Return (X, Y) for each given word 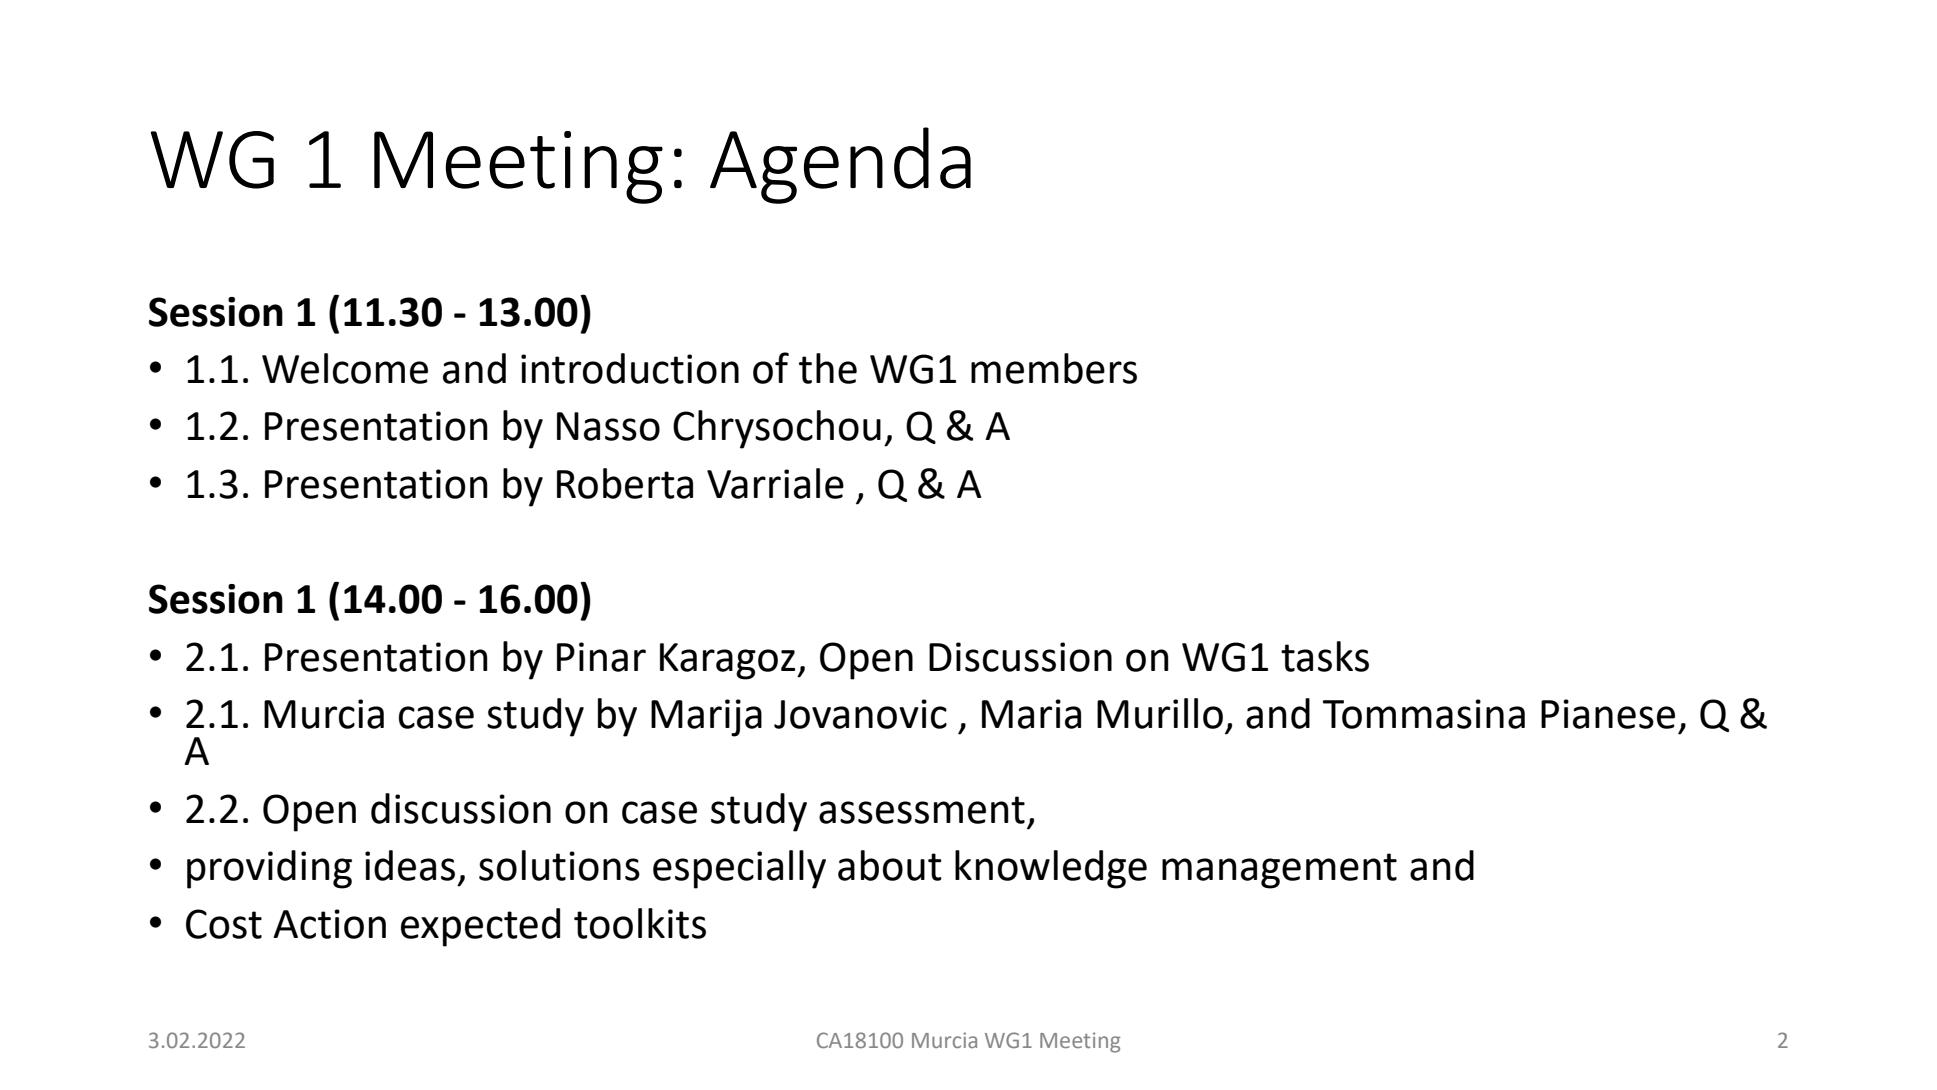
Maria (1031, 714)
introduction (630, 368)
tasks (1325, 656)
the (828, 368)
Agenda (840, 165)
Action (329, 924)
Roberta (625, 483)
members (1054, 368)
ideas (410, 865)
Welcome (345, 368)
